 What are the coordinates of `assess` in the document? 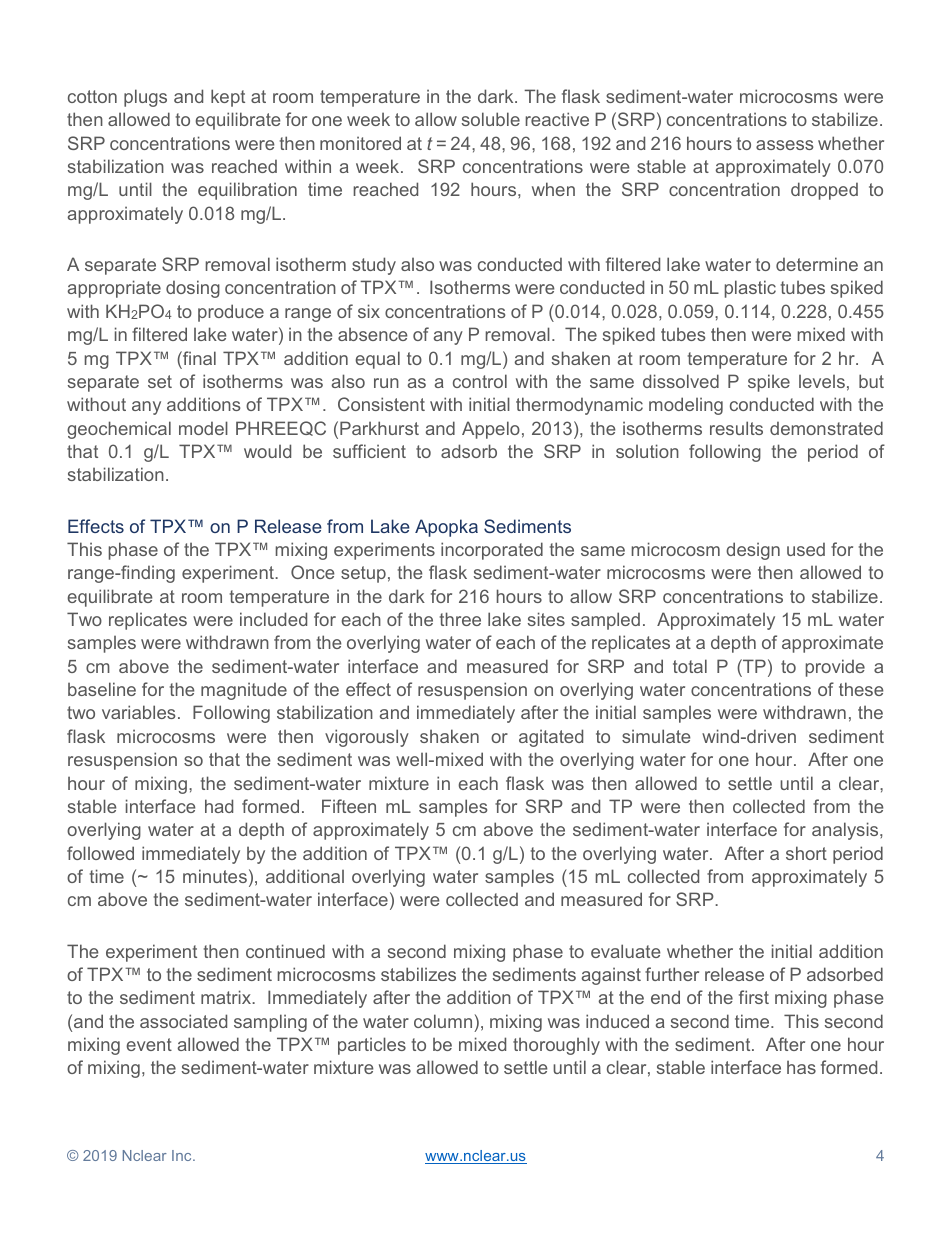 It's located at (784, 145).
